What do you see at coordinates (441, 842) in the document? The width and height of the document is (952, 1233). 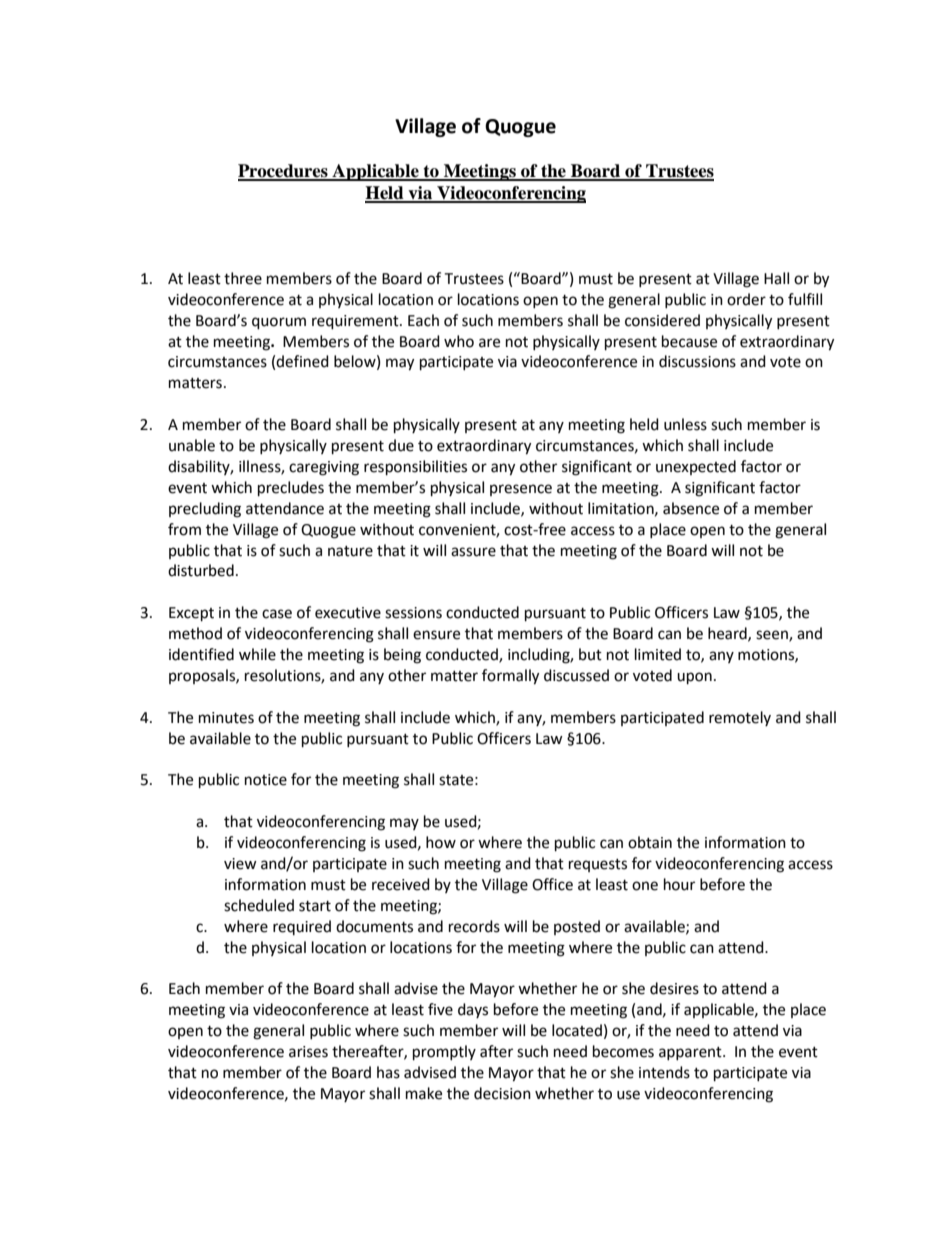 I see `how` at bounding box center [441, 842].
